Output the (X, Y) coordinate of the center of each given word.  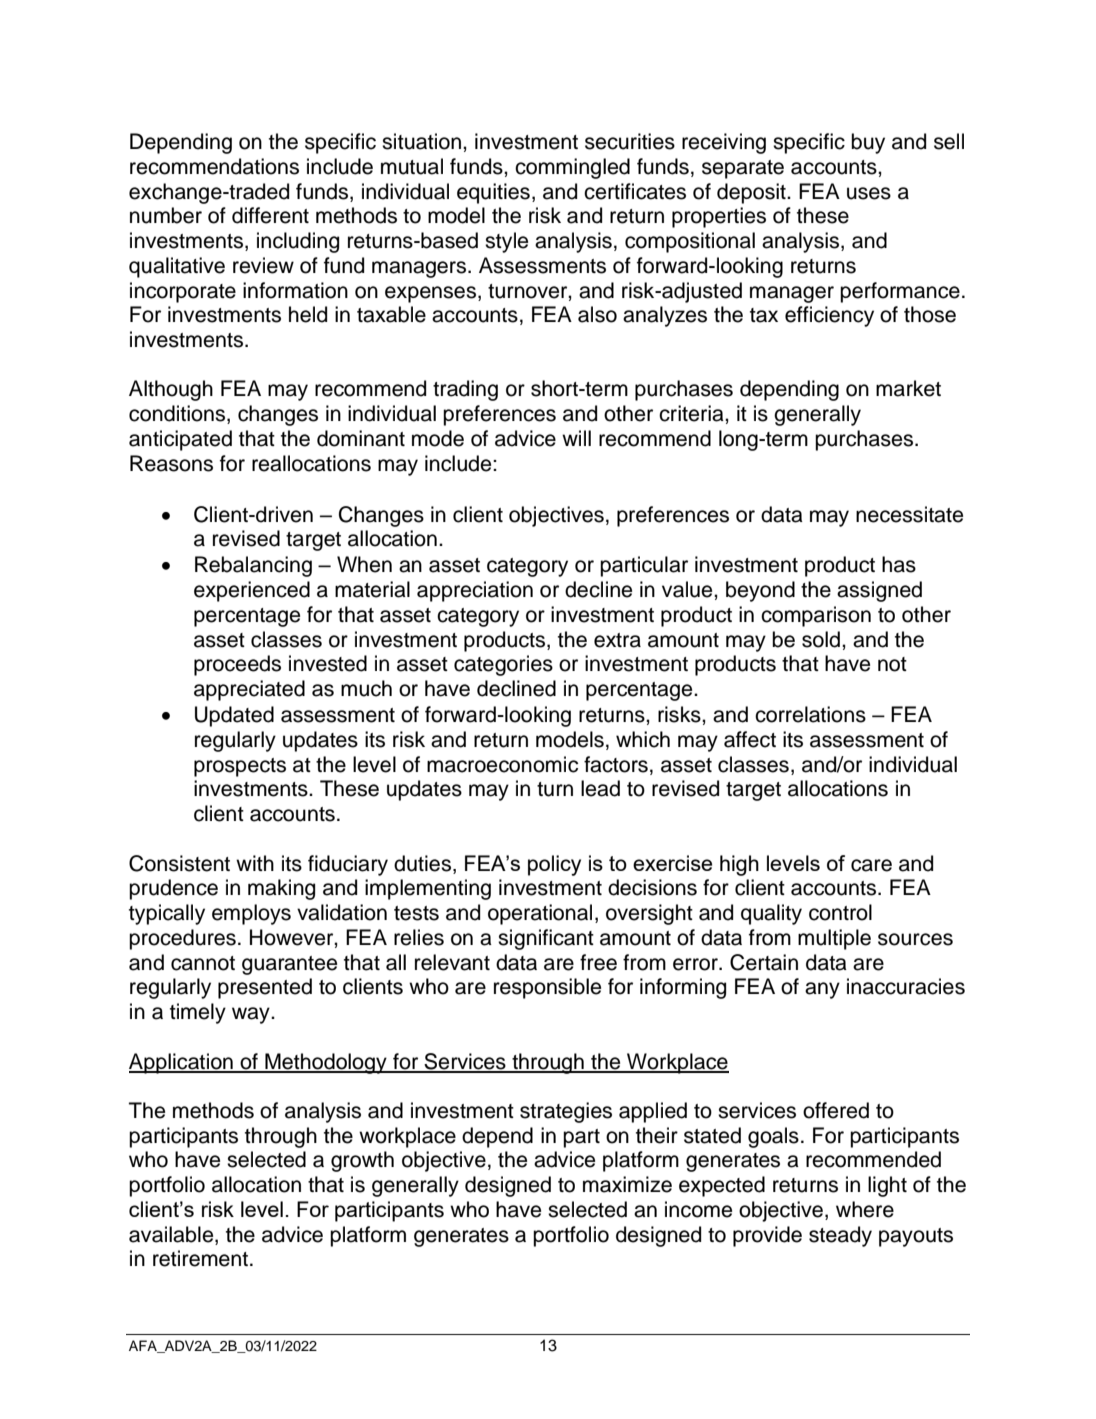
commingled (572, 168)
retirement (202, 1258)
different (270, 215)
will (576, 438)
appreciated (249, 690)
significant (546, 939)
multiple (834, 939)
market (908, 388)
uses (869, 193)
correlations (810, 714)
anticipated (180, 440)
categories (503, 665)
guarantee (289, 965)
